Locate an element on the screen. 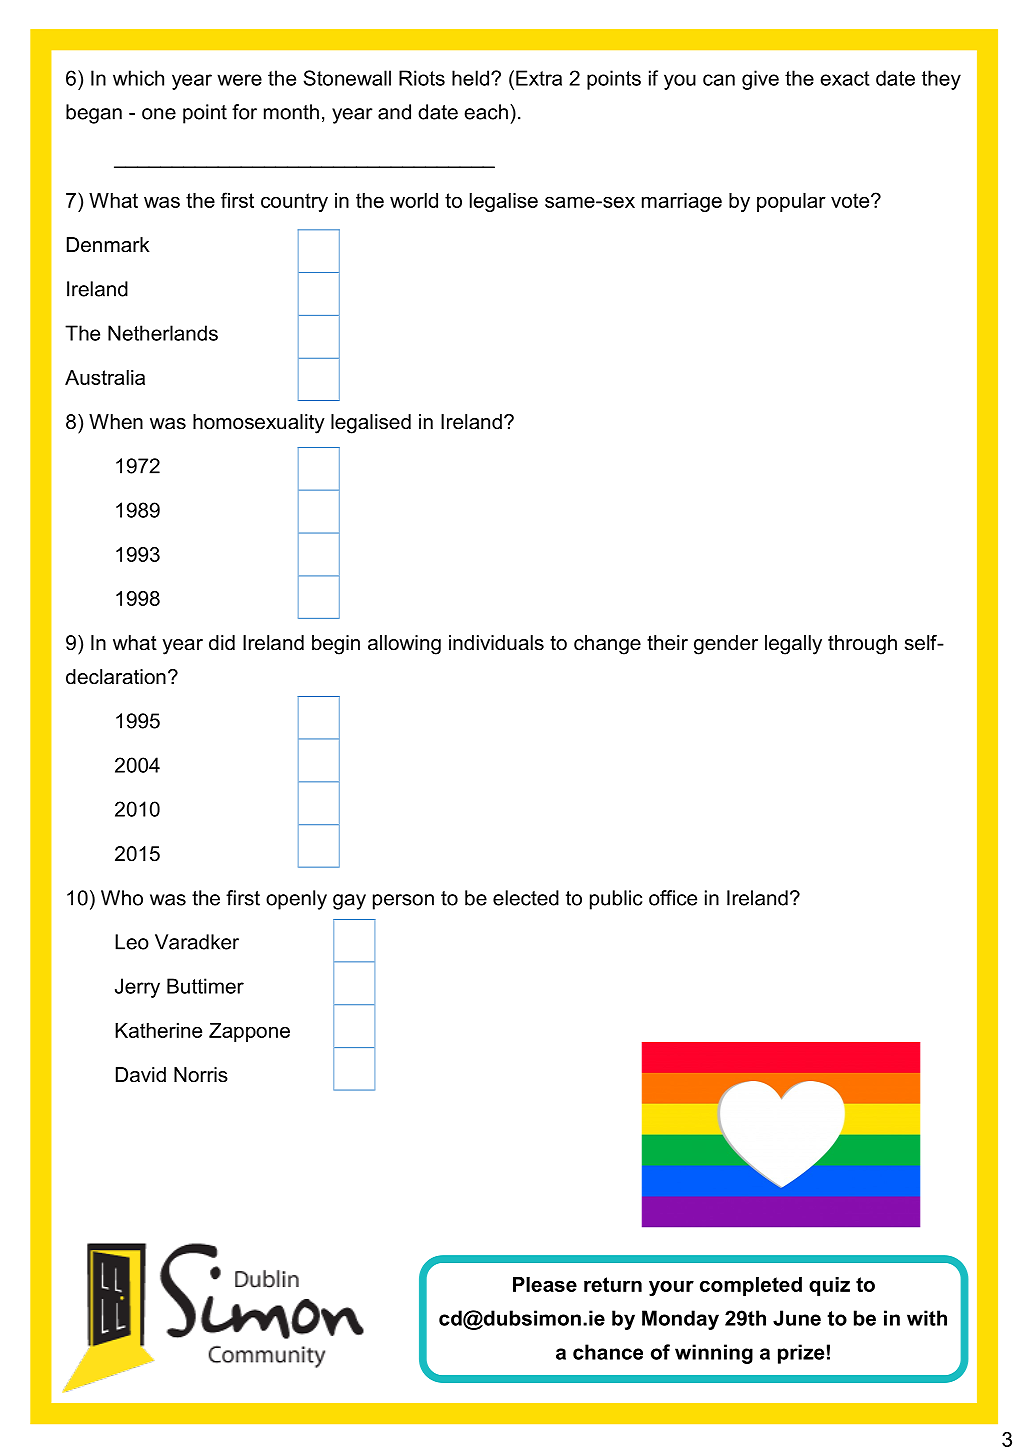  through is located at coordinates (862, 645).
